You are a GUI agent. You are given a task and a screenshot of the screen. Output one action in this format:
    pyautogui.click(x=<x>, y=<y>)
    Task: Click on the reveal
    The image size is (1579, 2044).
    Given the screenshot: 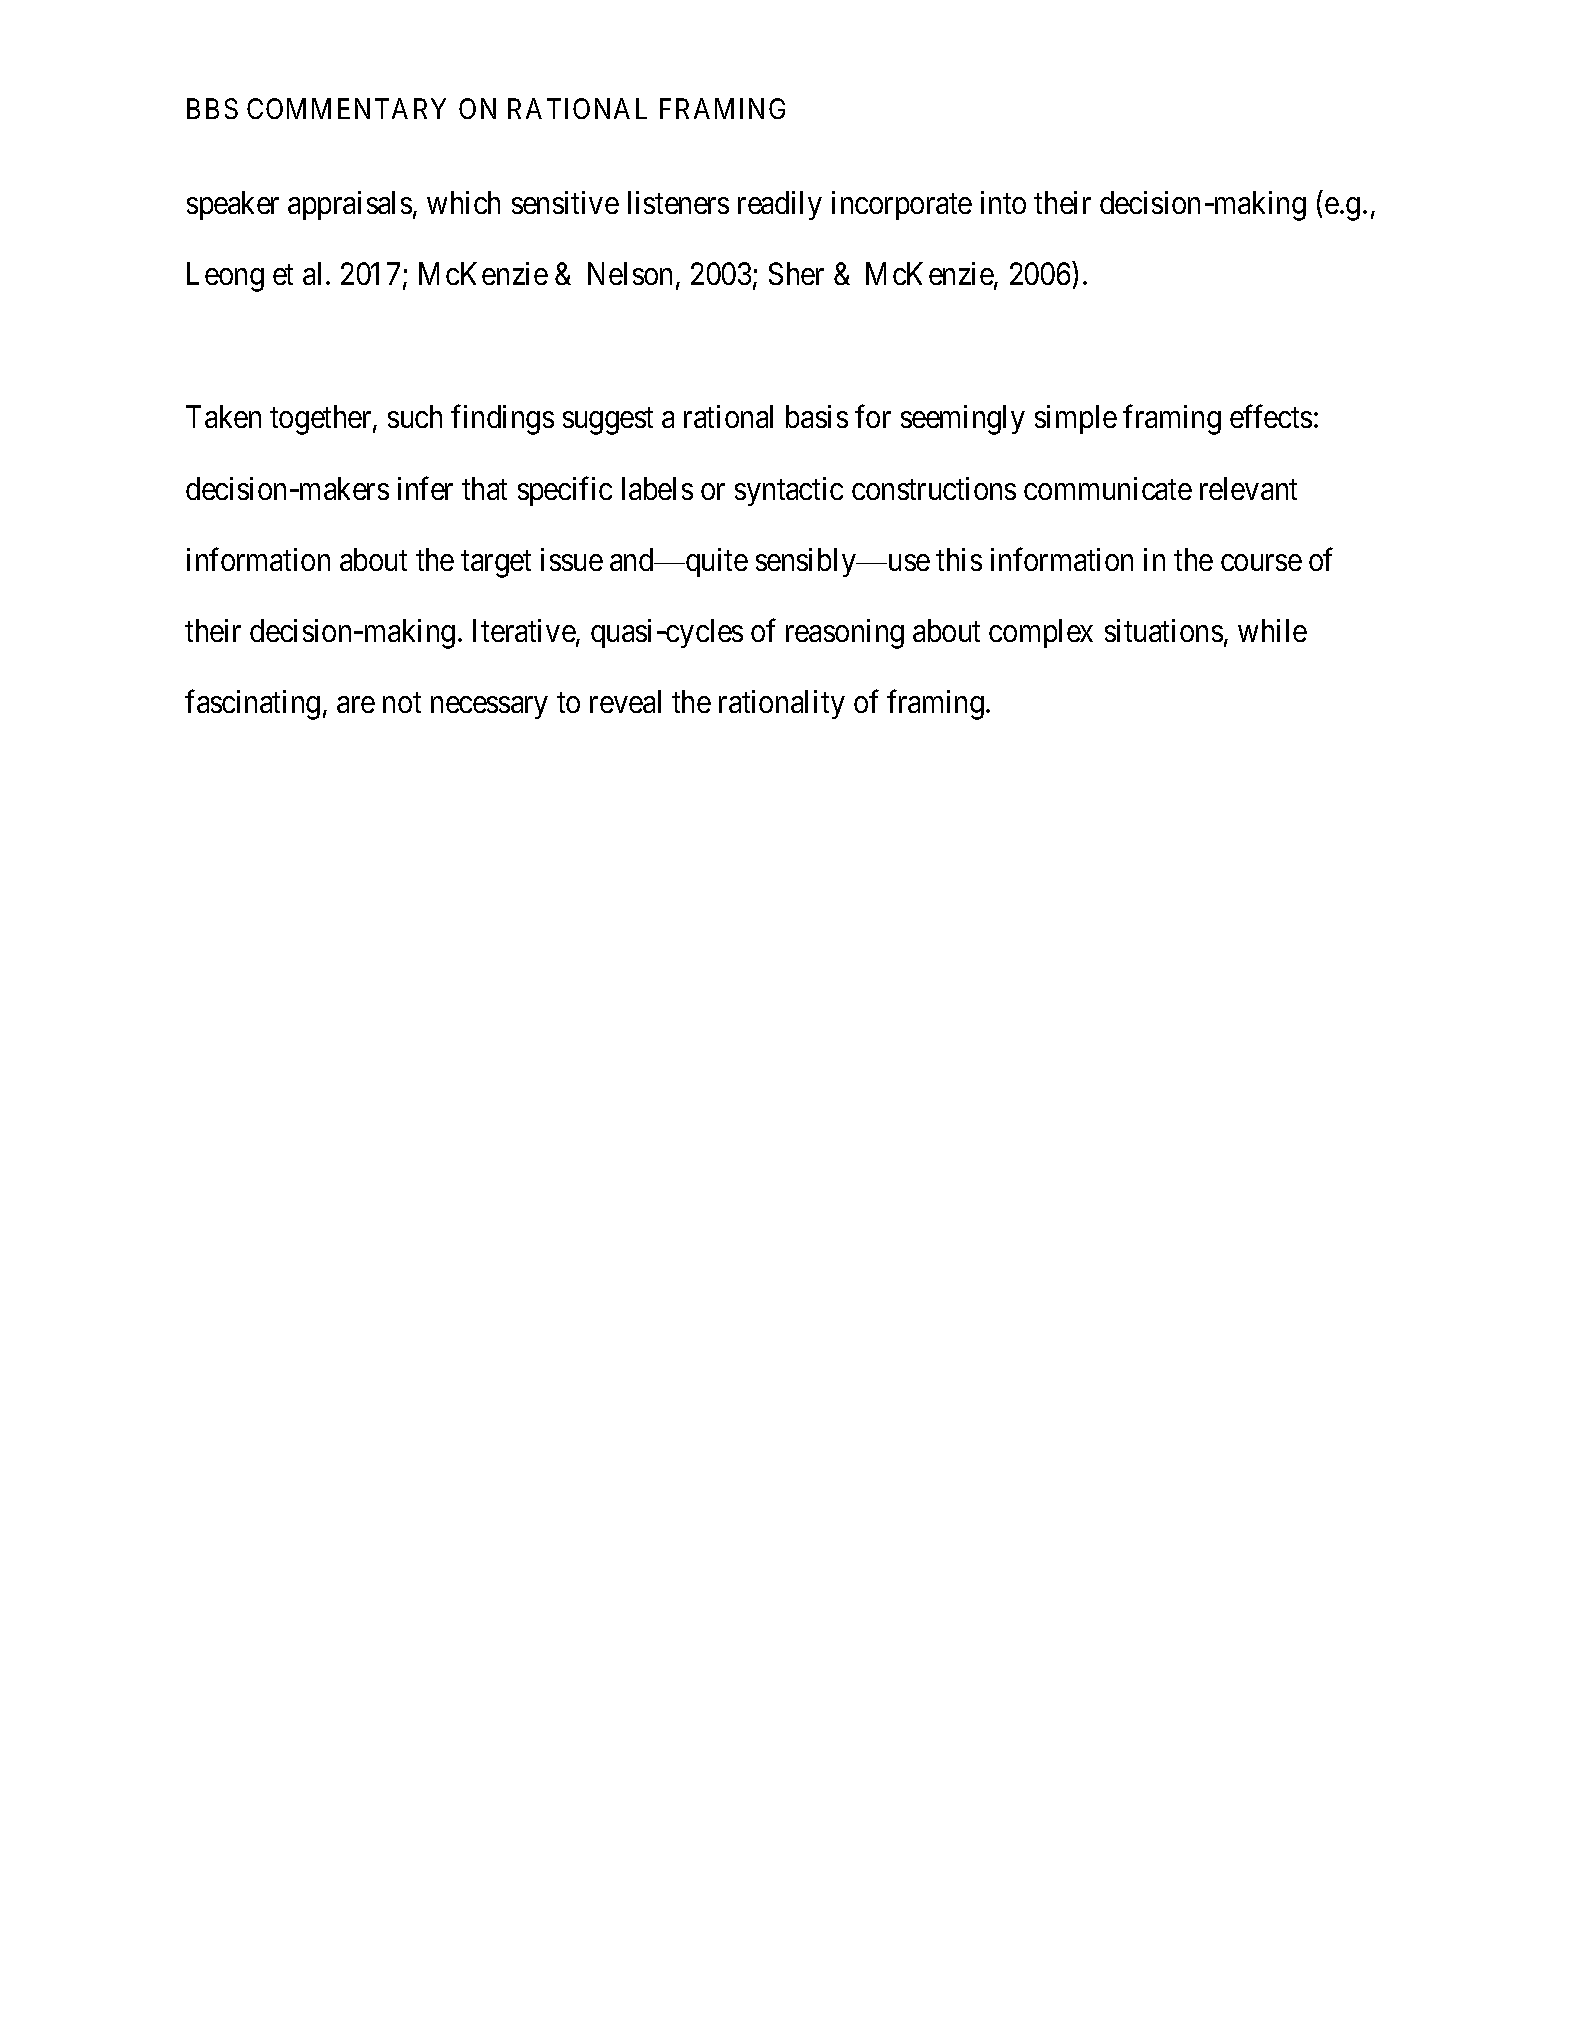 What is the action you would take?
    pyautogui.click(x=625, y=701)
